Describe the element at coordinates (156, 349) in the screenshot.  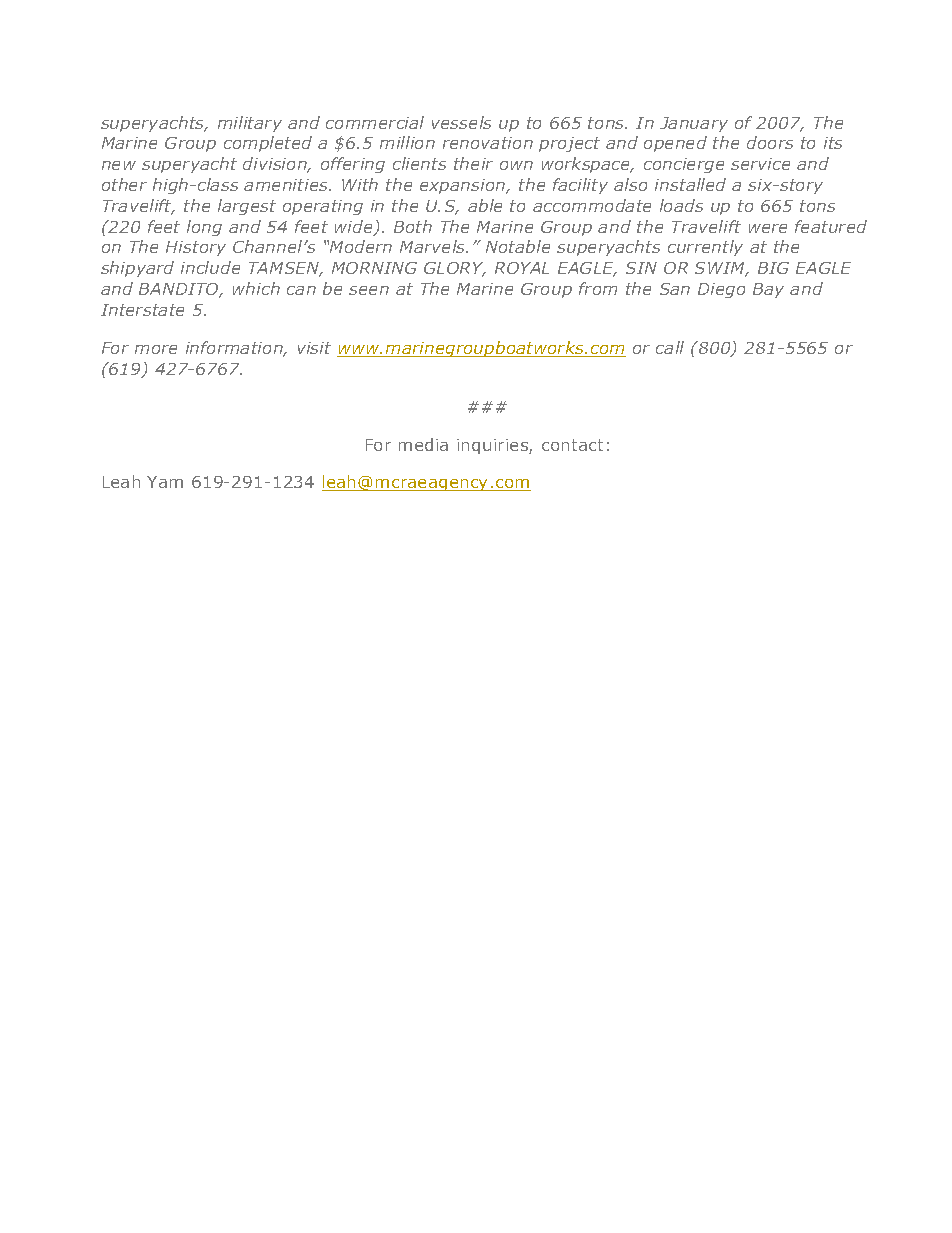
I see `more` at that location.
